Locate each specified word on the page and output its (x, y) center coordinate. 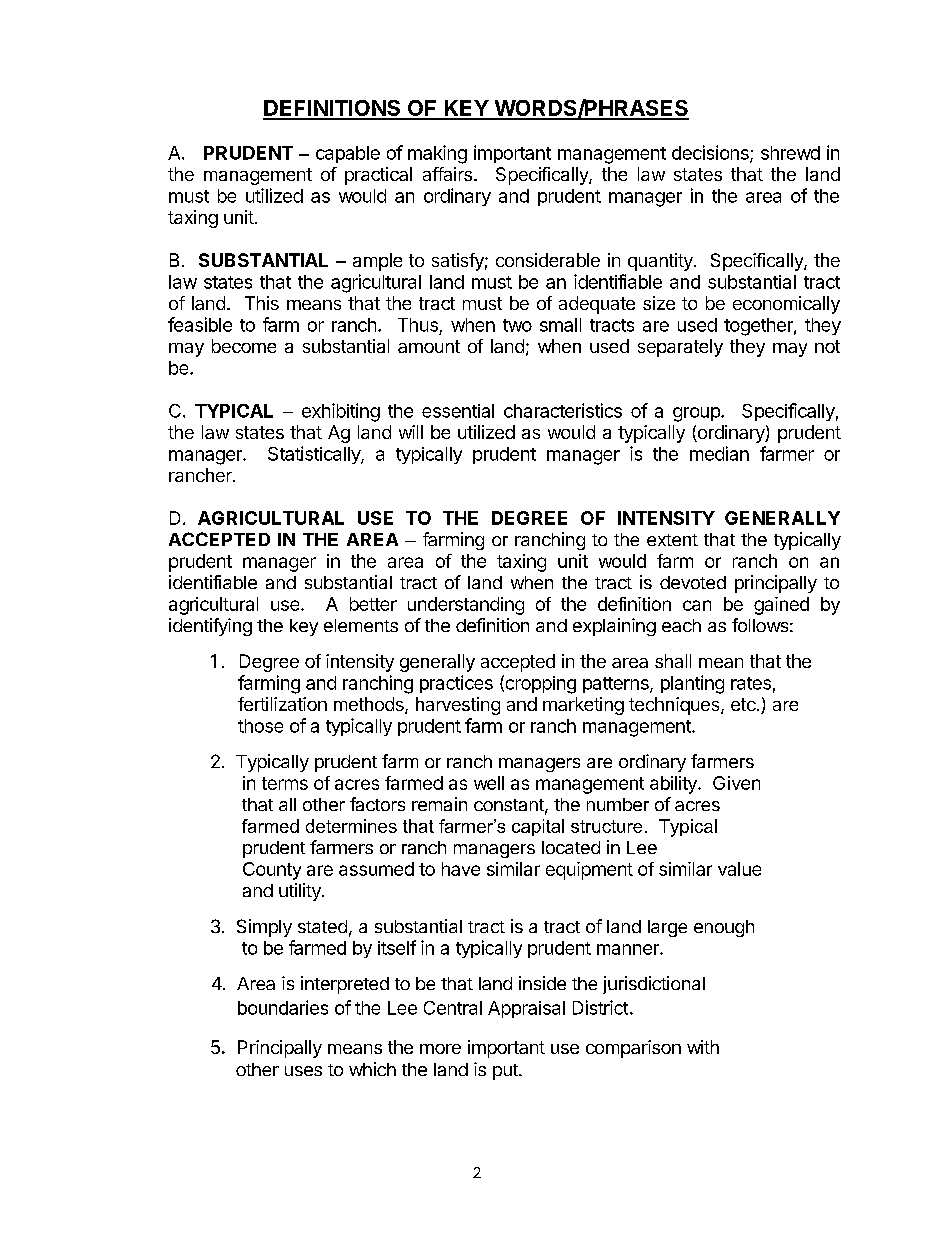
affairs (447, 174)
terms (285, 783)
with (703, 1047)
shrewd (790, 153)
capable (348, 154)
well (489, 783)
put (506, 1072)
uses (303, 1071)
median (719, 453)
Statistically (315, 455)
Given (736, 783)
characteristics (563, 410)
